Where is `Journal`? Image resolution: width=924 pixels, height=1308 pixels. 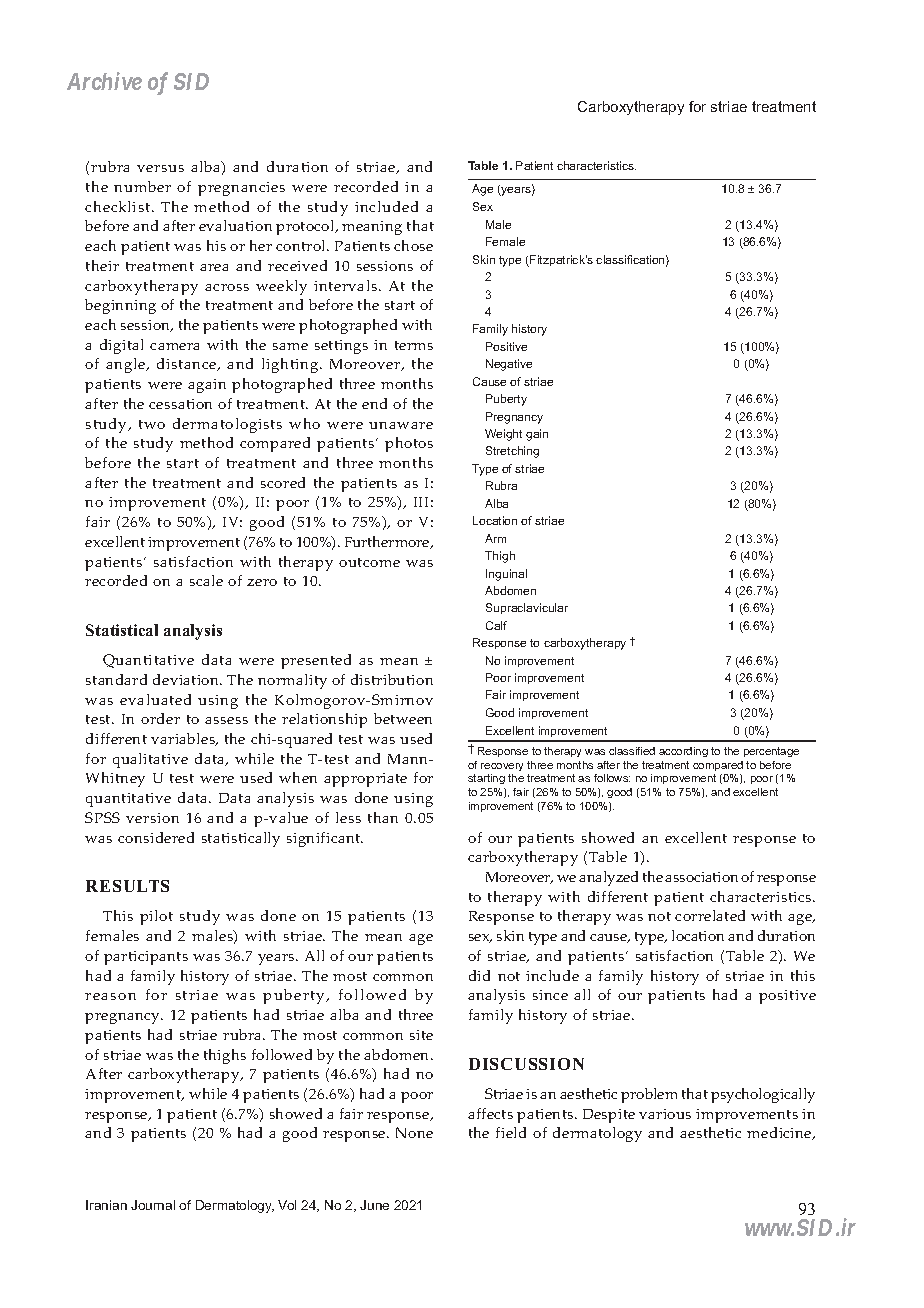 Journal is located at coordinates (153, 1205).
